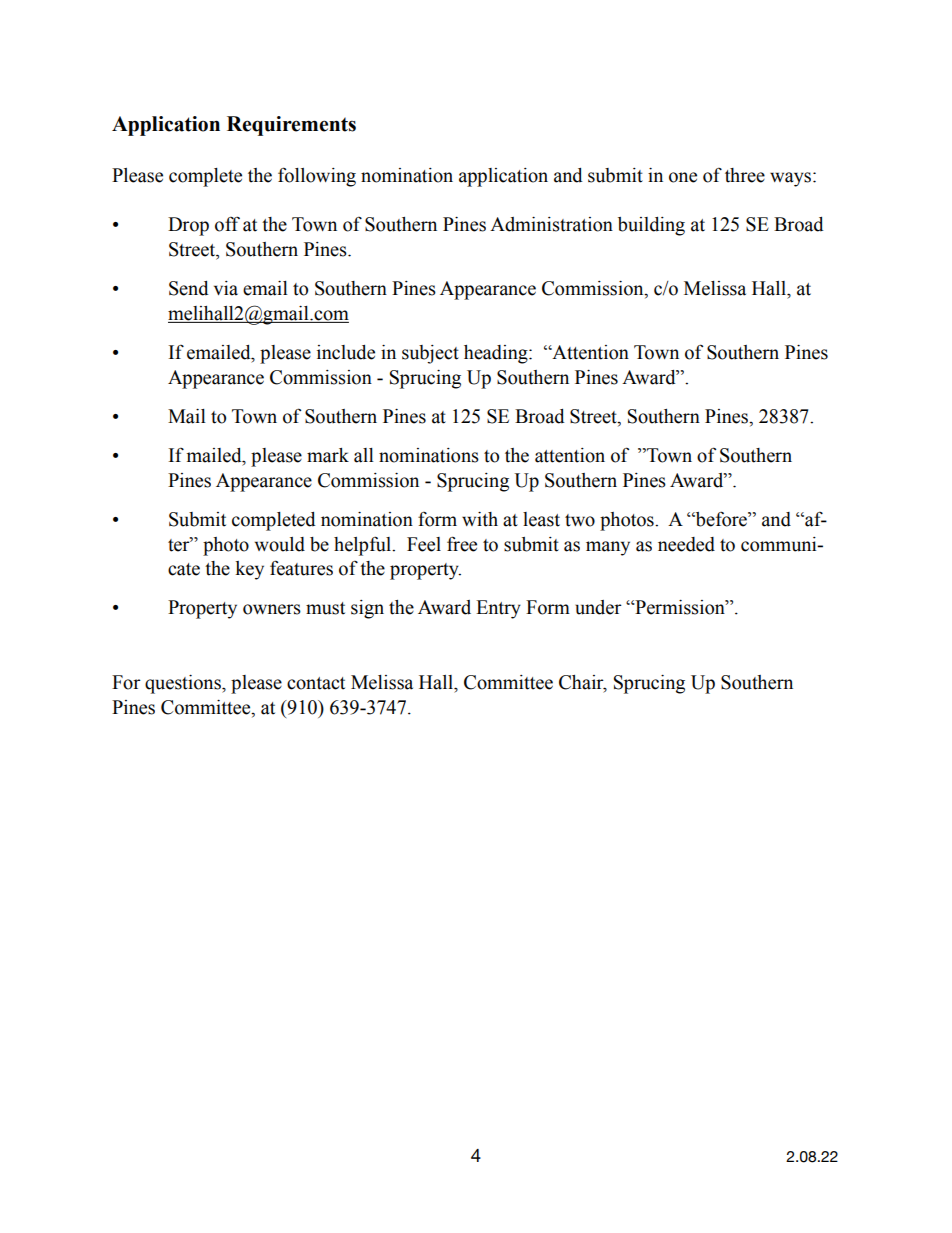 This page has width=952, height=1233. What do you see at coordinates (498, 609) in the page?
I see `Entry` at bounding box center [498, 609].
